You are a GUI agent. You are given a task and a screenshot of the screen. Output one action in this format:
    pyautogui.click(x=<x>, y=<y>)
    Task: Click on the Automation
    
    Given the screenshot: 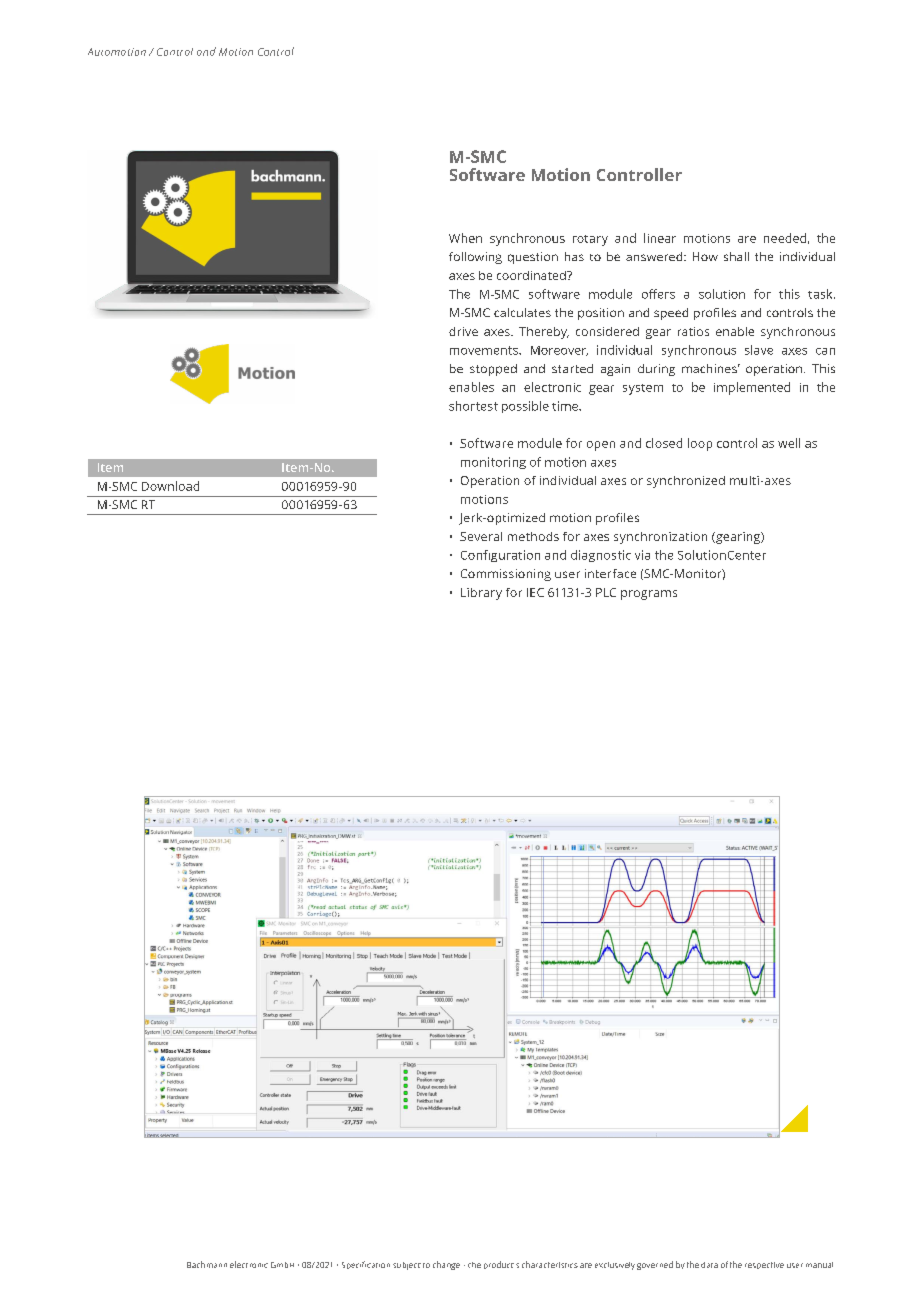 What is the action you would take?
    pyautogui.click(x=117, y=52)
